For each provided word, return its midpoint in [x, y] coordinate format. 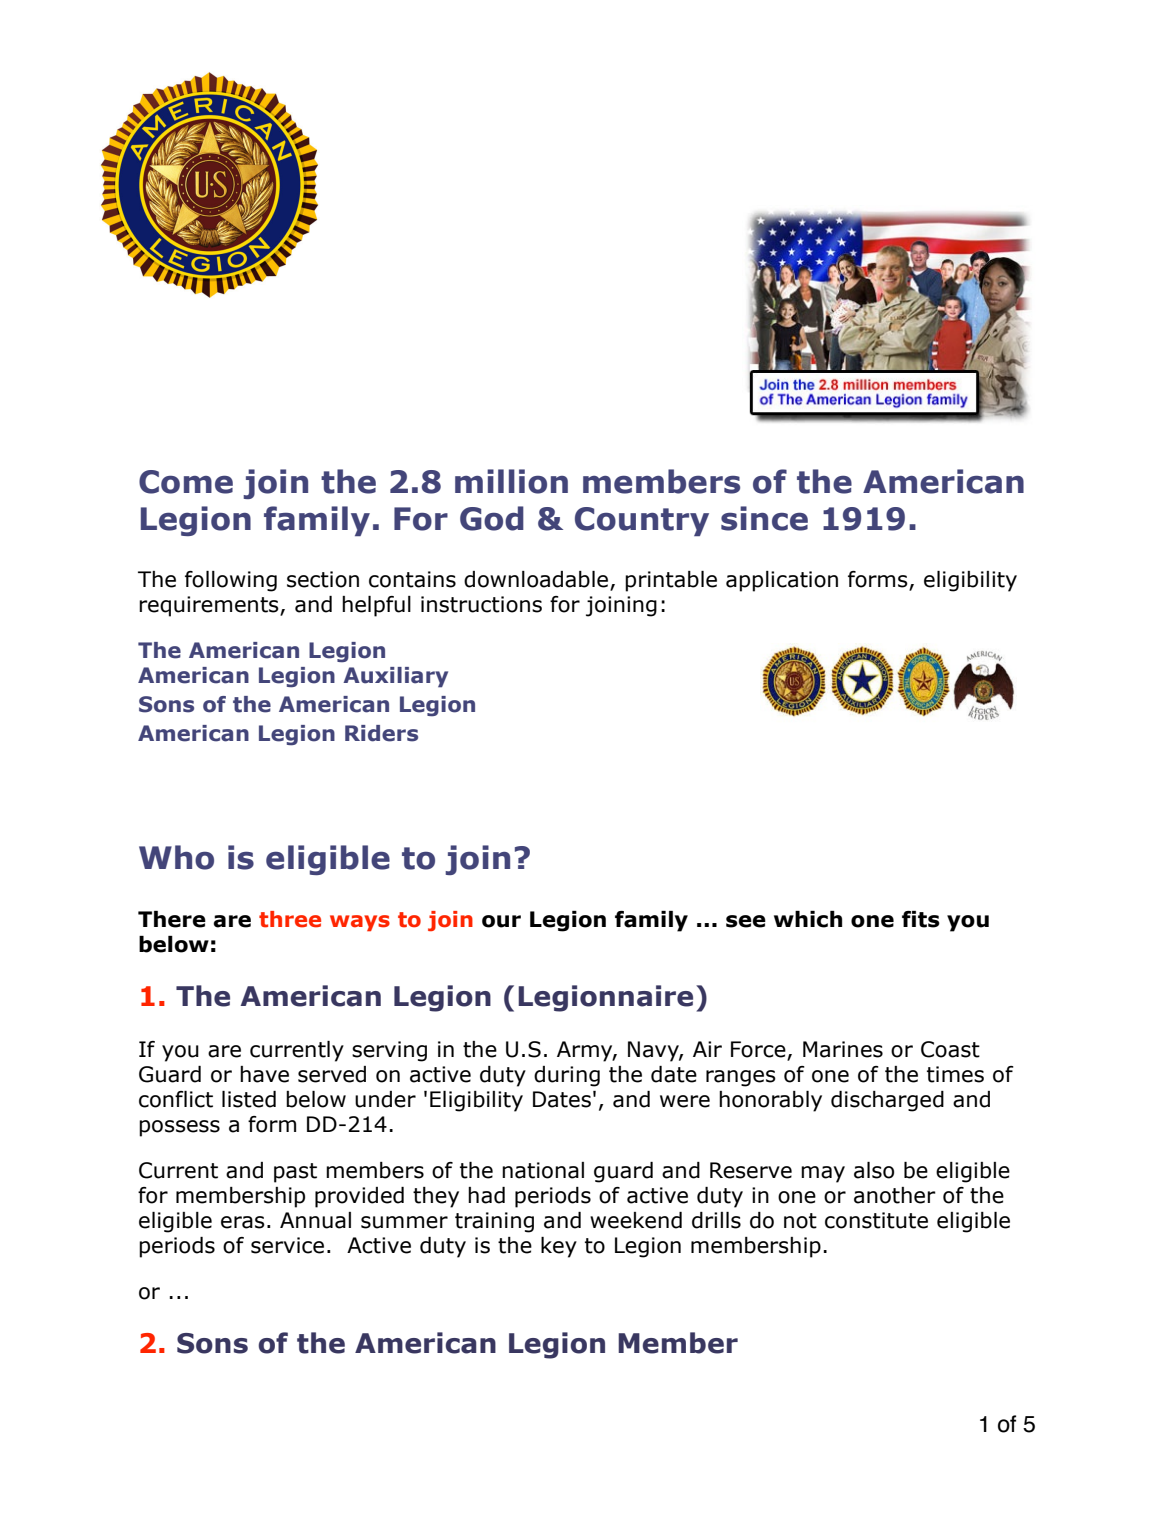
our [501, 921]
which [808, 919]
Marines [843, 1049]
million [511, 481]
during [567, 1076]
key [559, 1247]
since [764, 518]
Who [176, 857]
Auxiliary [395, 677]
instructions [481, 604]
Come [186, 482]
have [264, 1074]
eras [243, 1222]
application [782, 581]
